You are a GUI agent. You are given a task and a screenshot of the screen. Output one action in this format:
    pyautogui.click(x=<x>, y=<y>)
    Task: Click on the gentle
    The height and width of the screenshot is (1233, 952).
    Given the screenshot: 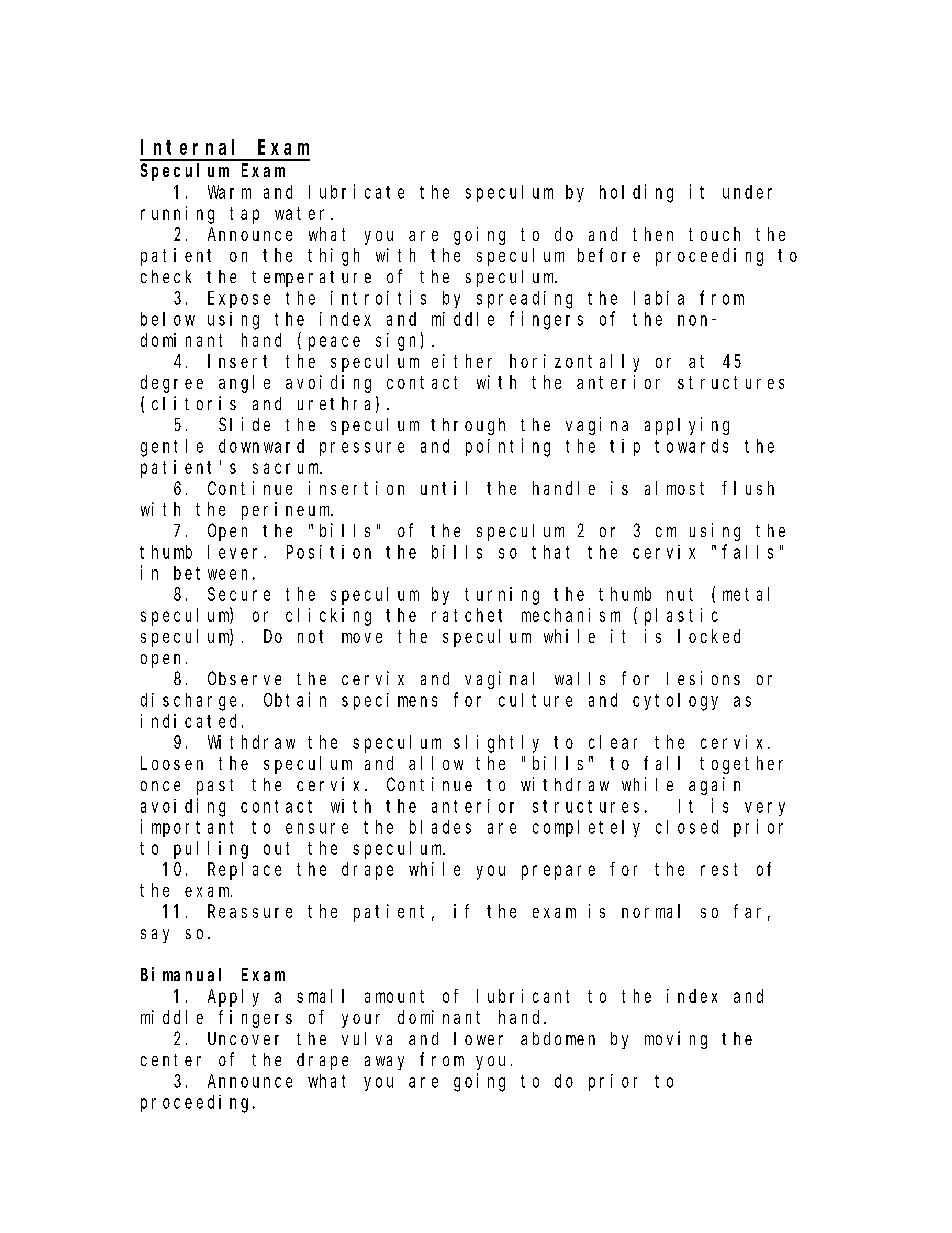 What is the action you would take?
    pyautogui.click(x=172, y=448)
